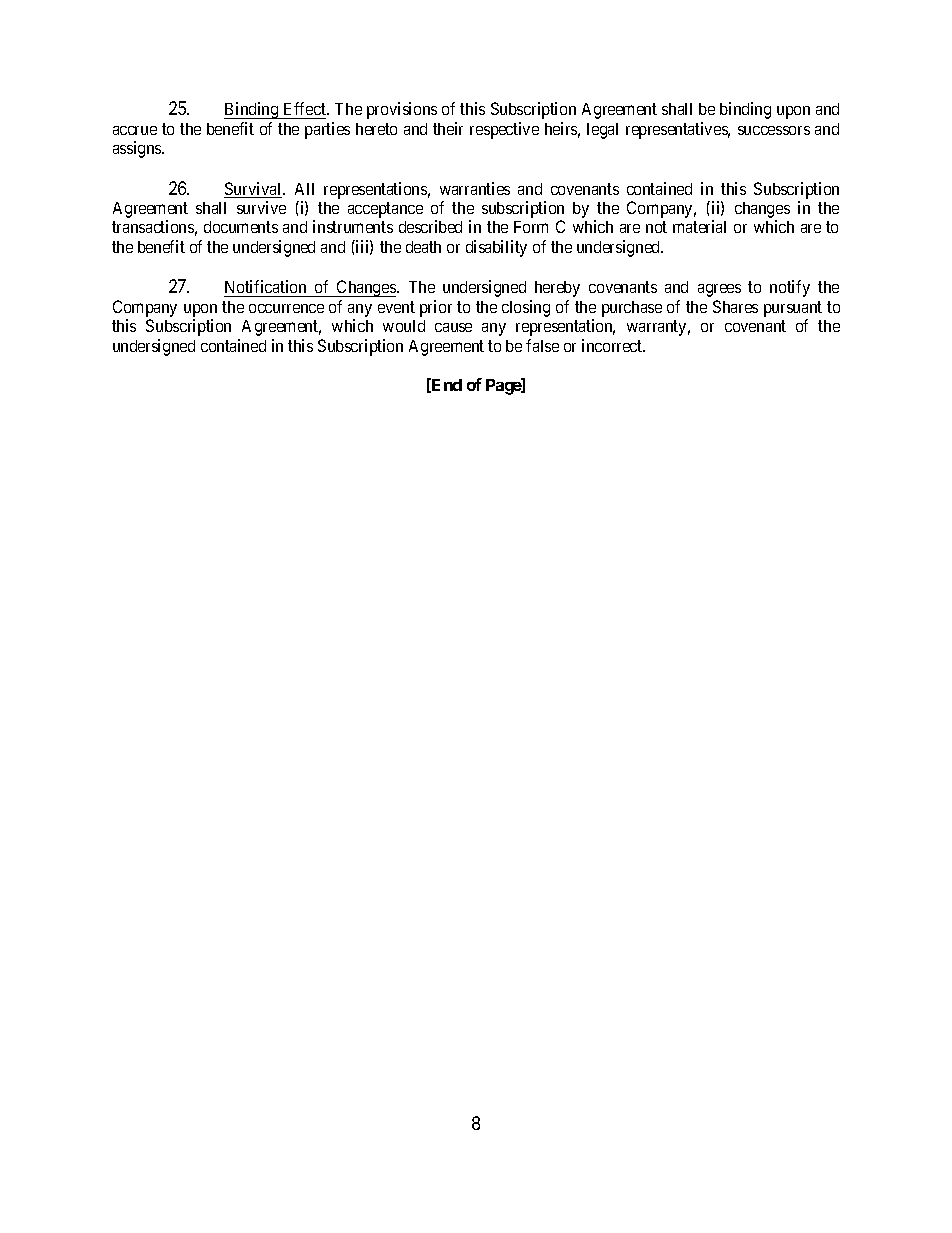 Image resolution: width=952 pixels, height=1233 pixels. I want to click on disability, so click(496, 248).
